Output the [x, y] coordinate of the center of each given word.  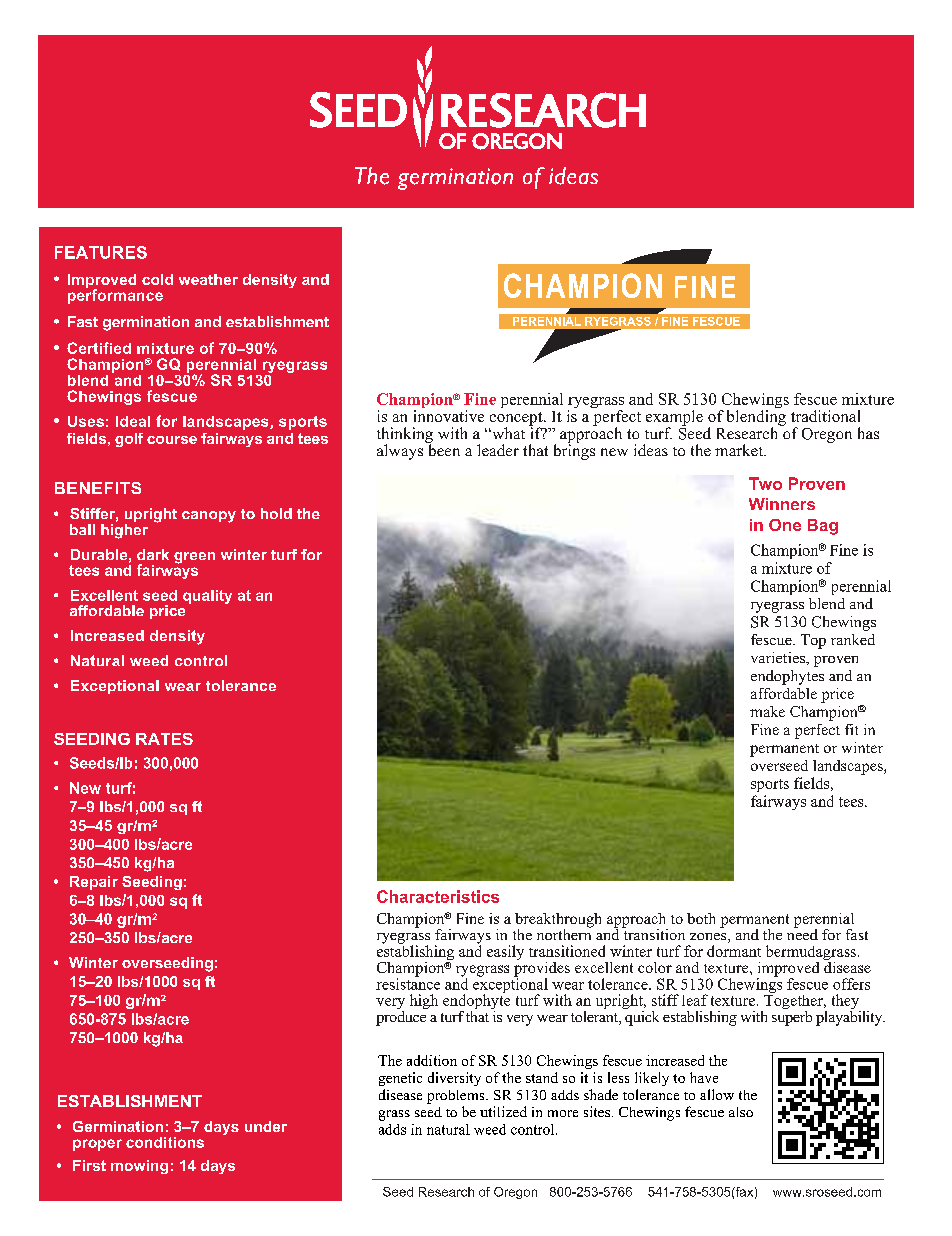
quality [207, 597]
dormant [734, 951]
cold [157, 279]
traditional [825, 416]
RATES [164, 739]
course [172, 440]
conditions [165, 1142]
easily [505, 952]
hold [276, 513]
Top [813, 641]
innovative [449, 416]
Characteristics [438, 896]
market [740, 450]
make [767, 711]
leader [498, 450]
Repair [94, 883]
